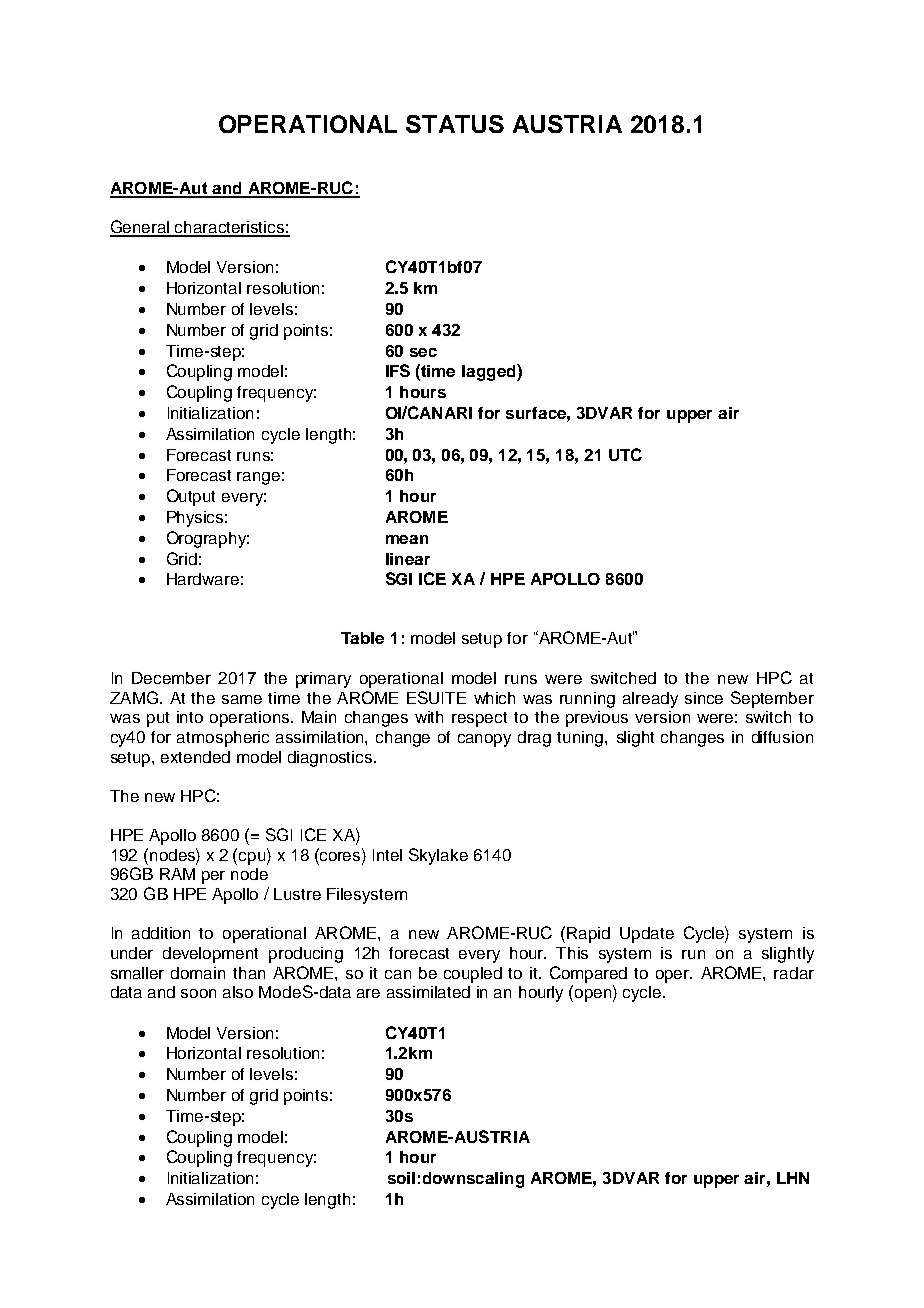 The image size is (924, 1308). I want to click on characteristics, so click(230, 228).
